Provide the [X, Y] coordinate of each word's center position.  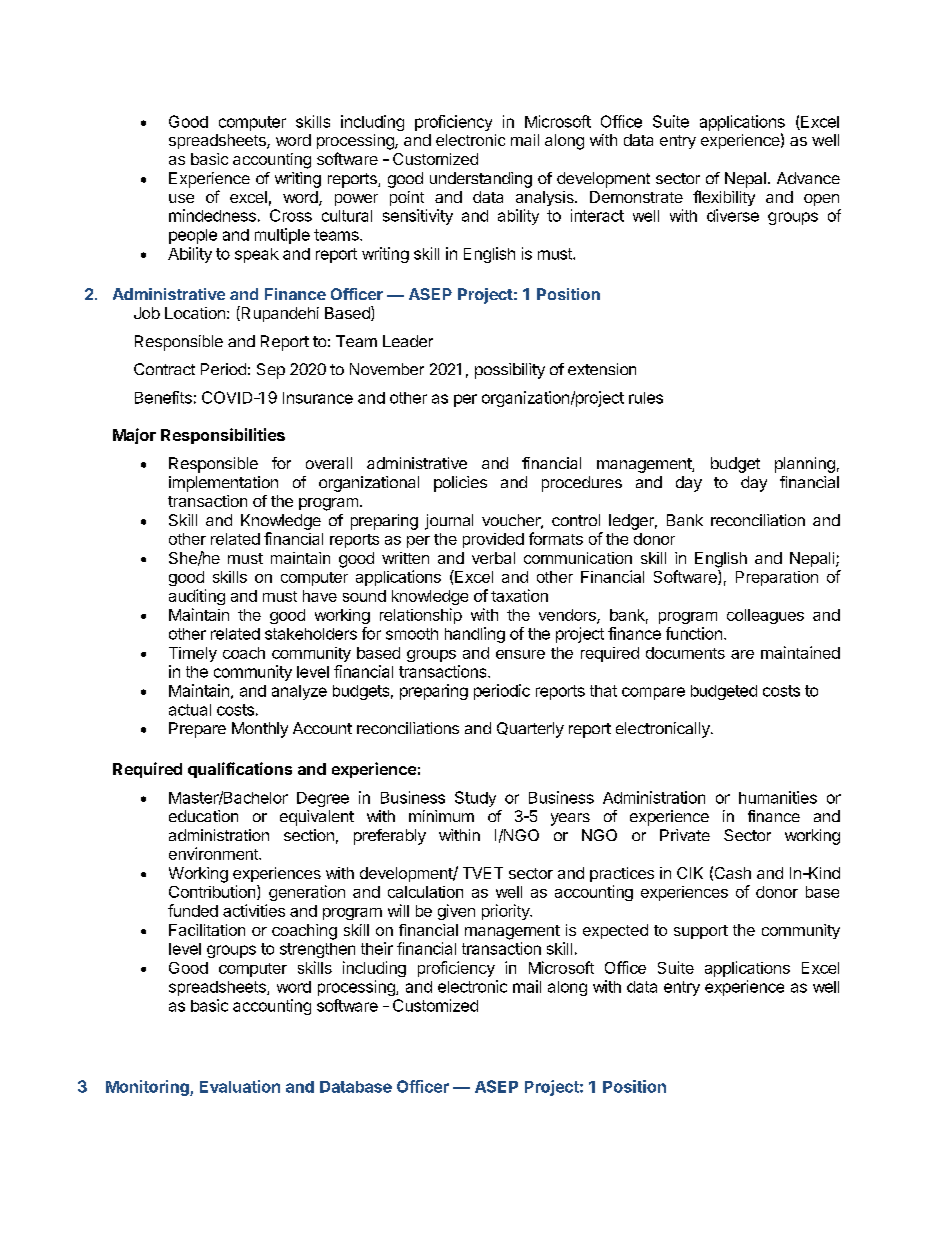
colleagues [765, 616]
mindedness [212, 215]
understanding [481, 180]
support [701, 932]
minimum [441, 816]
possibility [510, 371]
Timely [193, 654]
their [377, 948]
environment [214, 853]
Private [685, 835]
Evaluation [240, 1086]
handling [475, 635]
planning [805, 465]
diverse [733, 215]
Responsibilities [223, 436]
